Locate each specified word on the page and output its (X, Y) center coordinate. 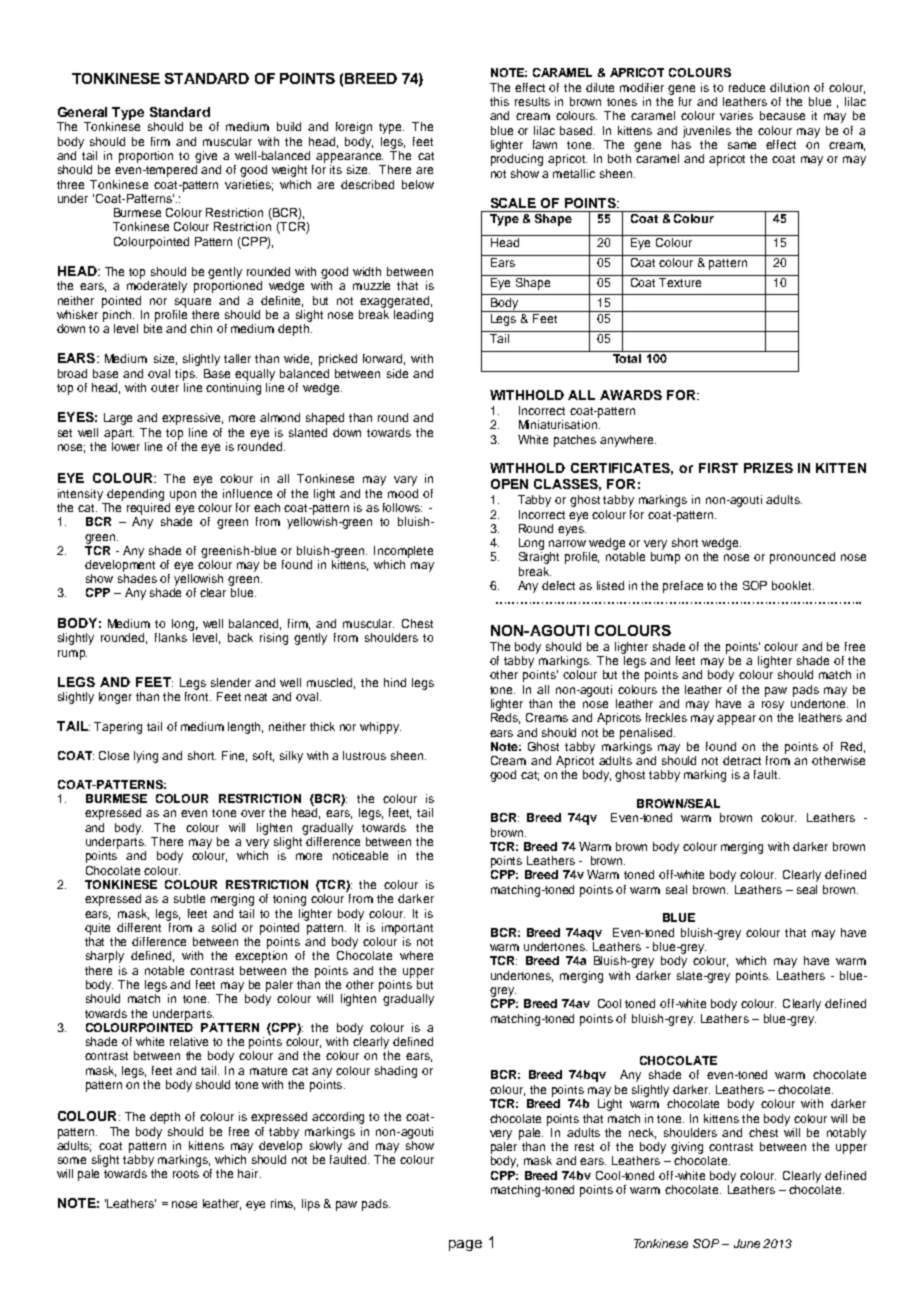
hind (395, 682)
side (397, 373)
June (747, 1243)
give (206, 157)
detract (742, 760)
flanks (171, 637)
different (139, 927)
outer (165, 388)
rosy (773, 706)
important (407, 929)
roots (186, 1174)
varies (736, 115)
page (465, 1245)
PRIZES (768, 468)
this (499, 101)
